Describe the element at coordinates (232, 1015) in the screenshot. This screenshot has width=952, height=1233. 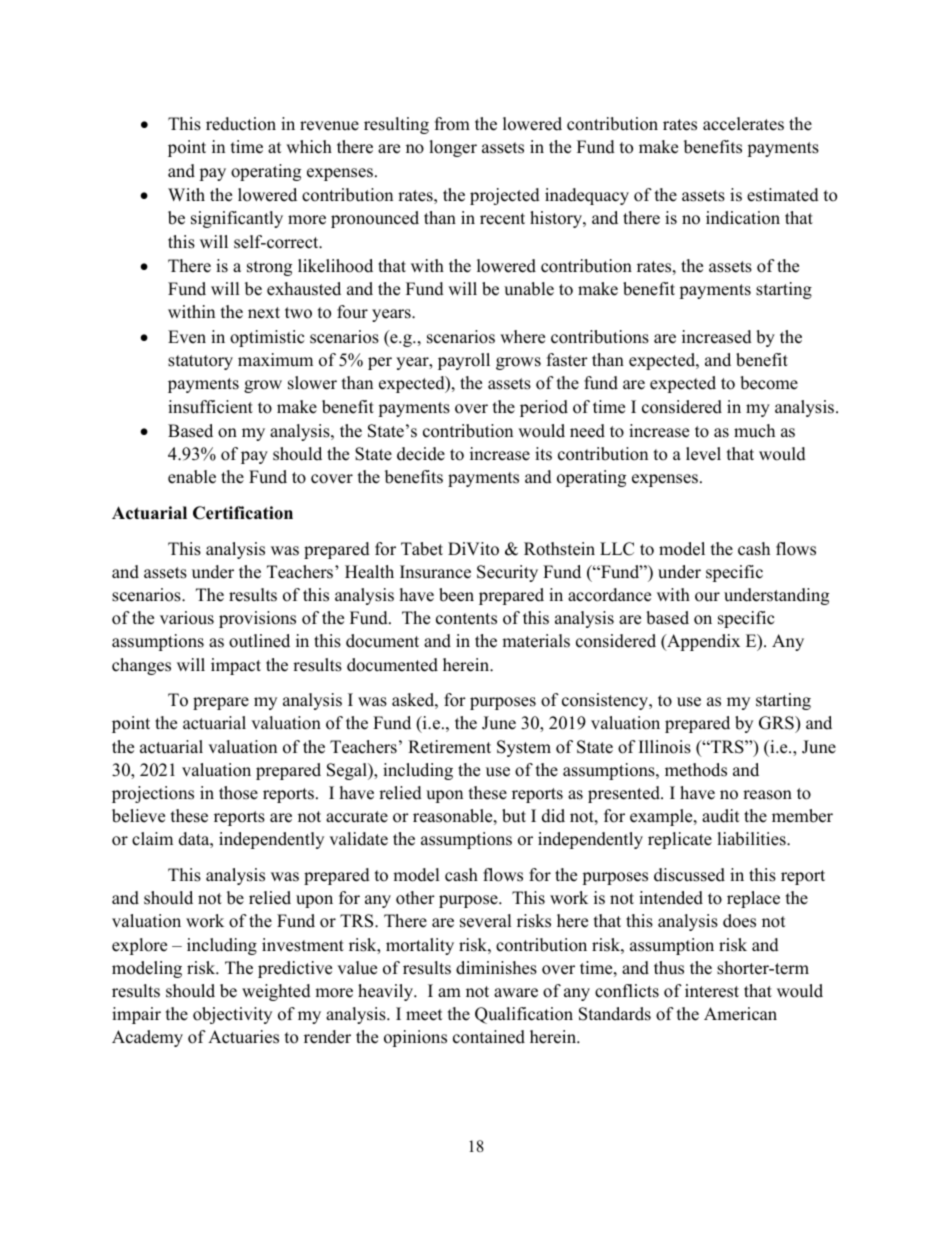
I see `objectivity` at that location.
